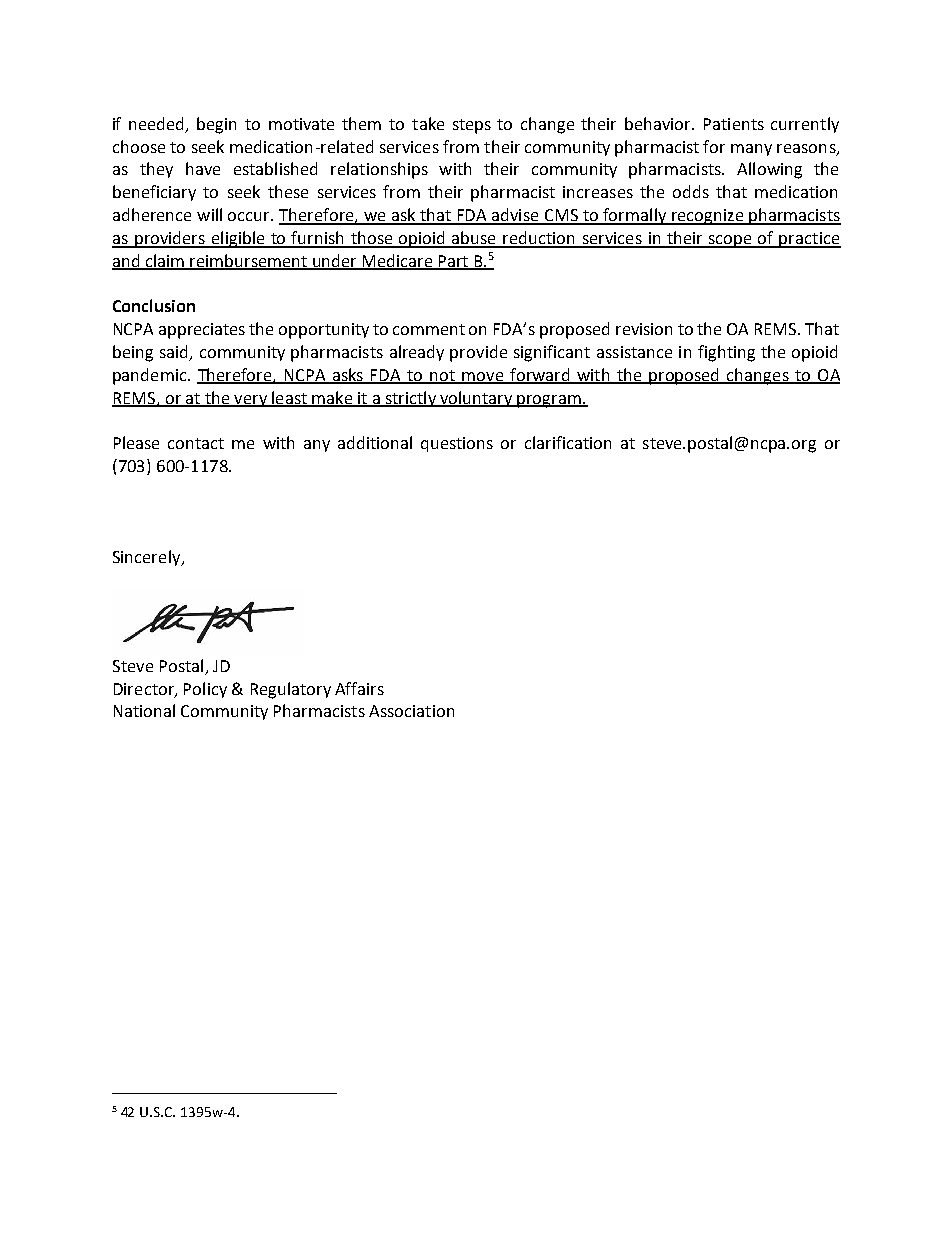 The height and width of the screenshot is (1233, 952). I want to click on questions, so click(457, 444).
